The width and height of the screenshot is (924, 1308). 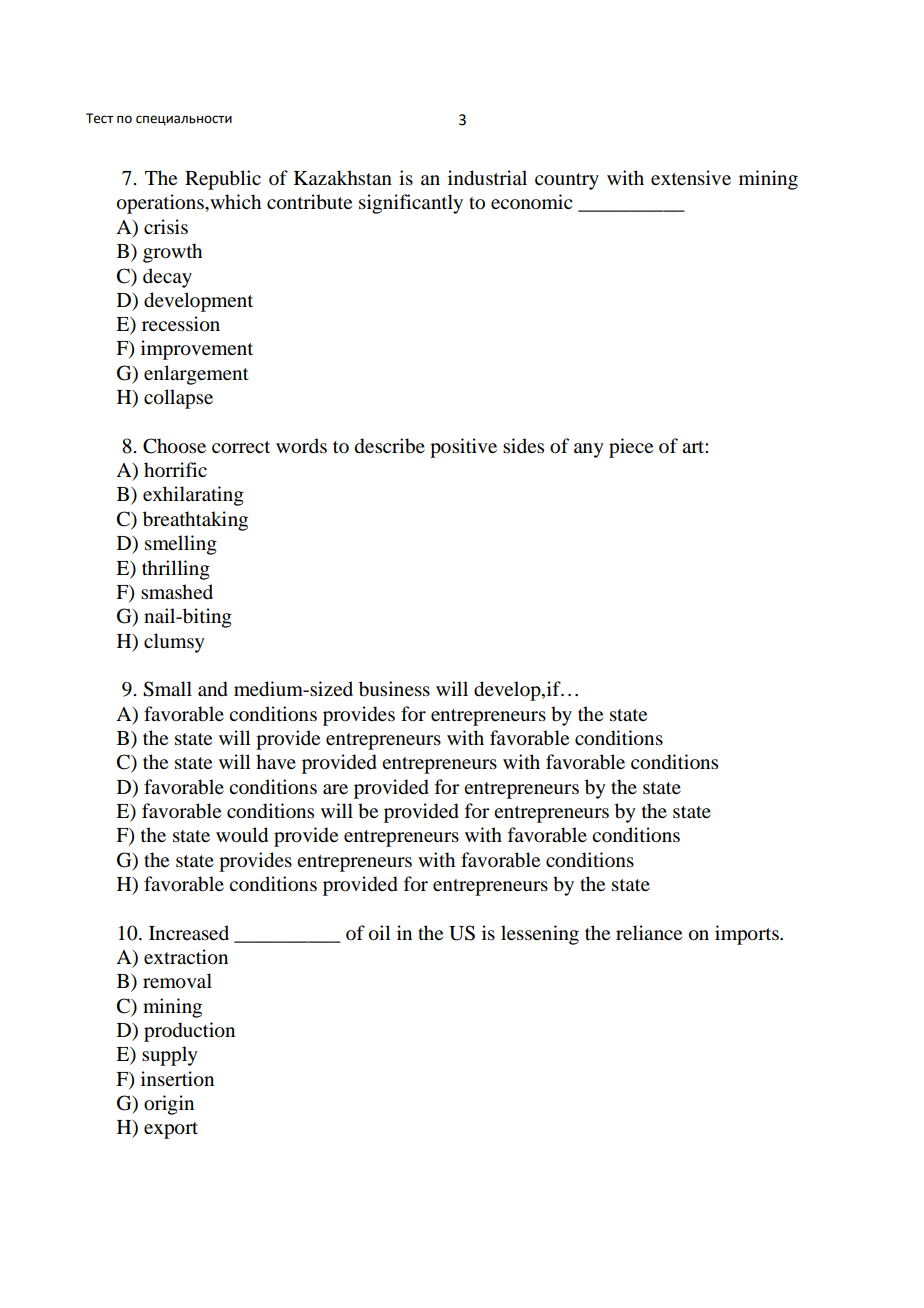 I want to click on extensive, so click(x=691, y=177).
